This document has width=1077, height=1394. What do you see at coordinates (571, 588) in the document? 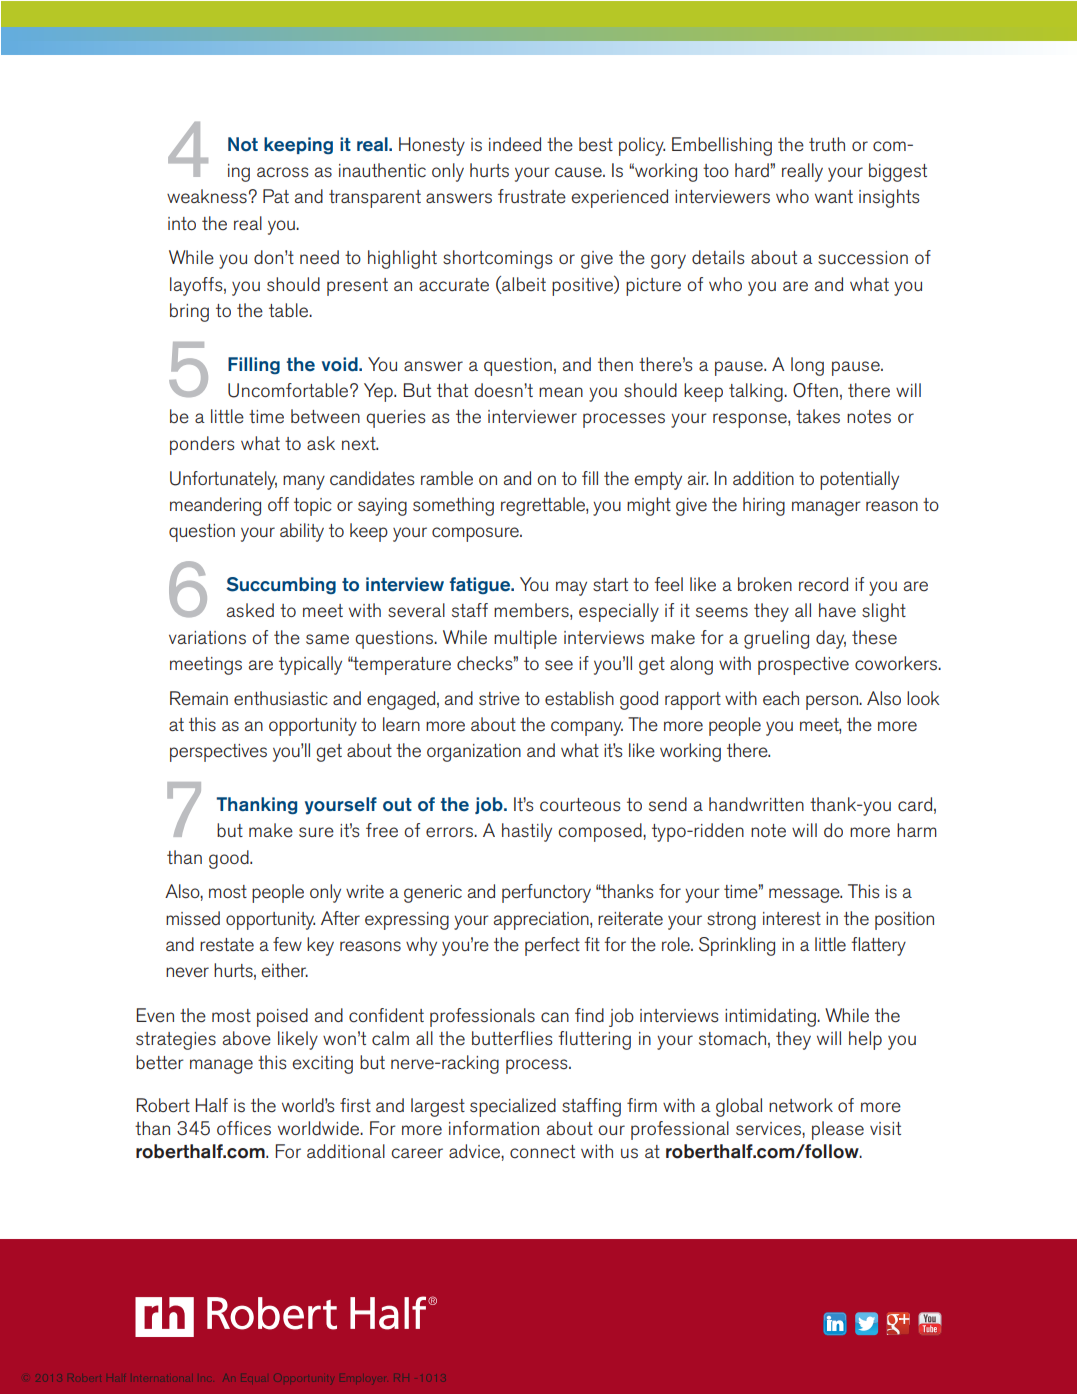
I see `may` at bounding box center [571, 588].
